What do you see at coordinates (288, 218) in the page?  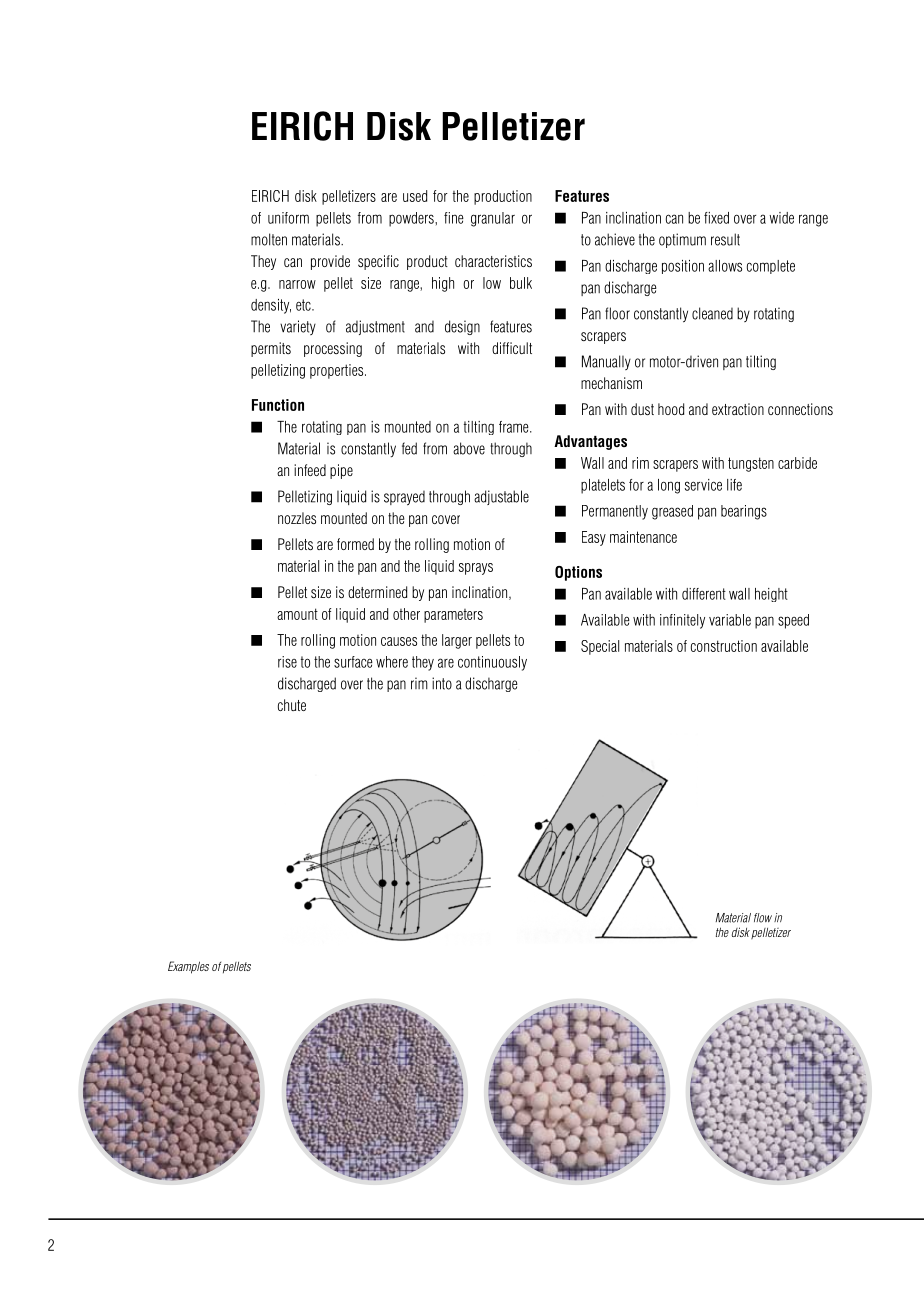 I see `uniform` at bounding box center [288, 218].
